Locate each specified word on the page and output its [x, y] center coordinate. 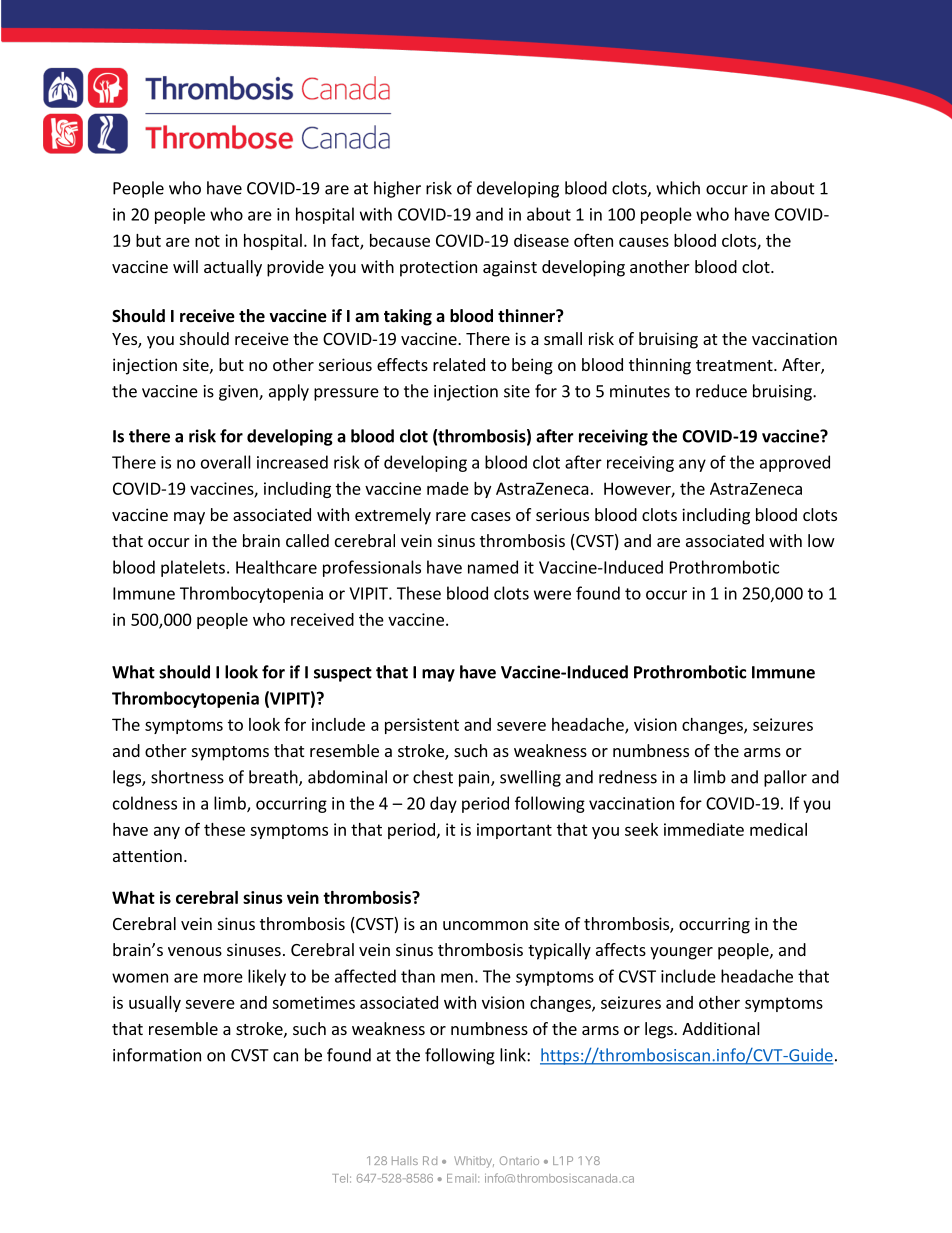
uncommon [485, 925]
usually [155, 1004]
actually [233, 268]
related [459, 364]
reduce [721, 391]
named [493, 567]
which [678, 188]
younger [681, 953]
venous [195, 951]
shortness [187, 777]
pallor [785, 778]
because [400, 240]
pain [474, 779]
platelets [193, 568]
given [239, 393]
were [552, 595]
